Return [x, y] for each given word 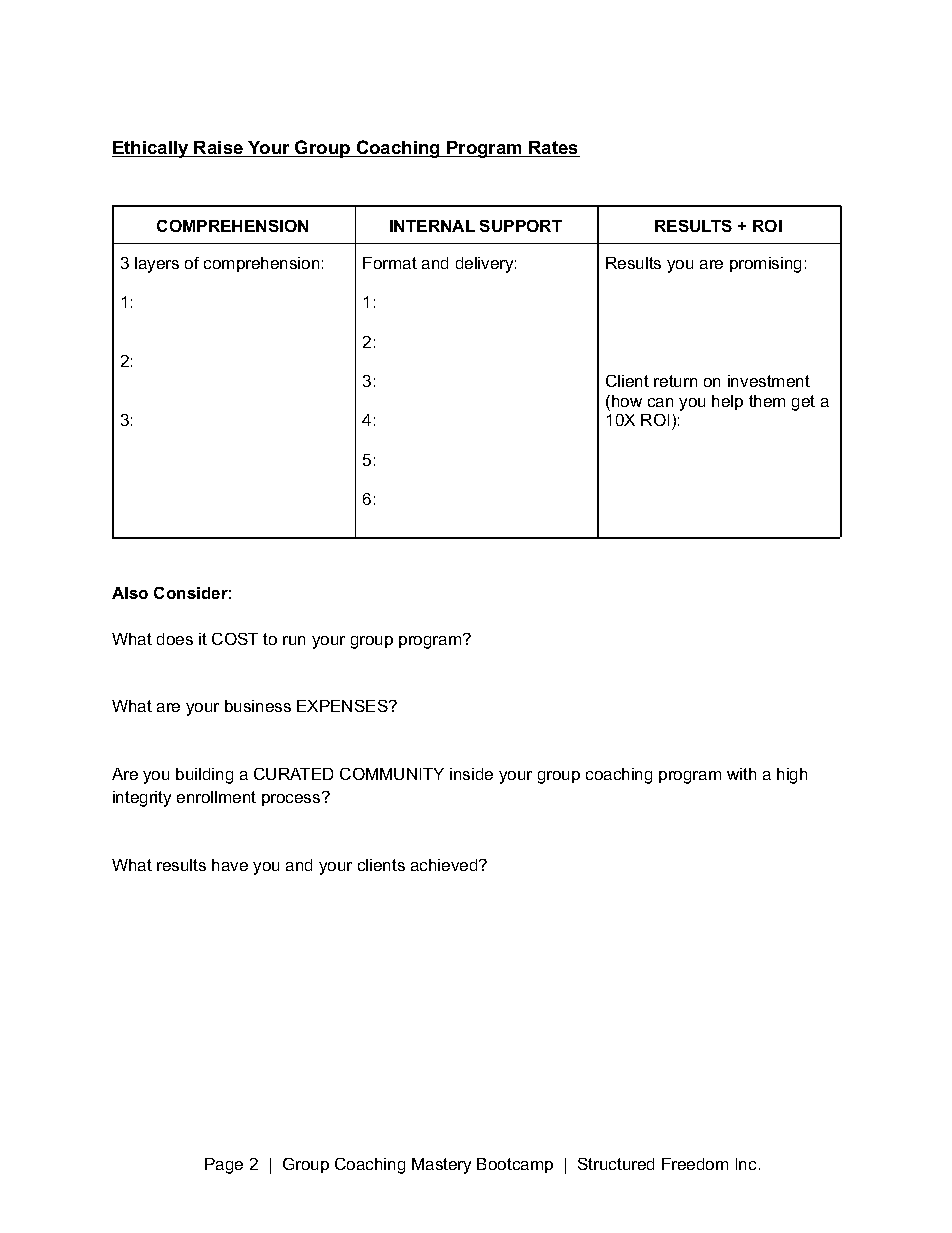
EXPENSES [343, 706]
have [230, 865]
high [792, 776]
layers [157, 265]
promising [765, 265]
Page [224, 1166]
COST [235, 639]
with [741, 774]
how [627, 401]
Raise [219, 149]
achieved [445, 865]
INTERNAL [432, 226]
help [727, 402]
